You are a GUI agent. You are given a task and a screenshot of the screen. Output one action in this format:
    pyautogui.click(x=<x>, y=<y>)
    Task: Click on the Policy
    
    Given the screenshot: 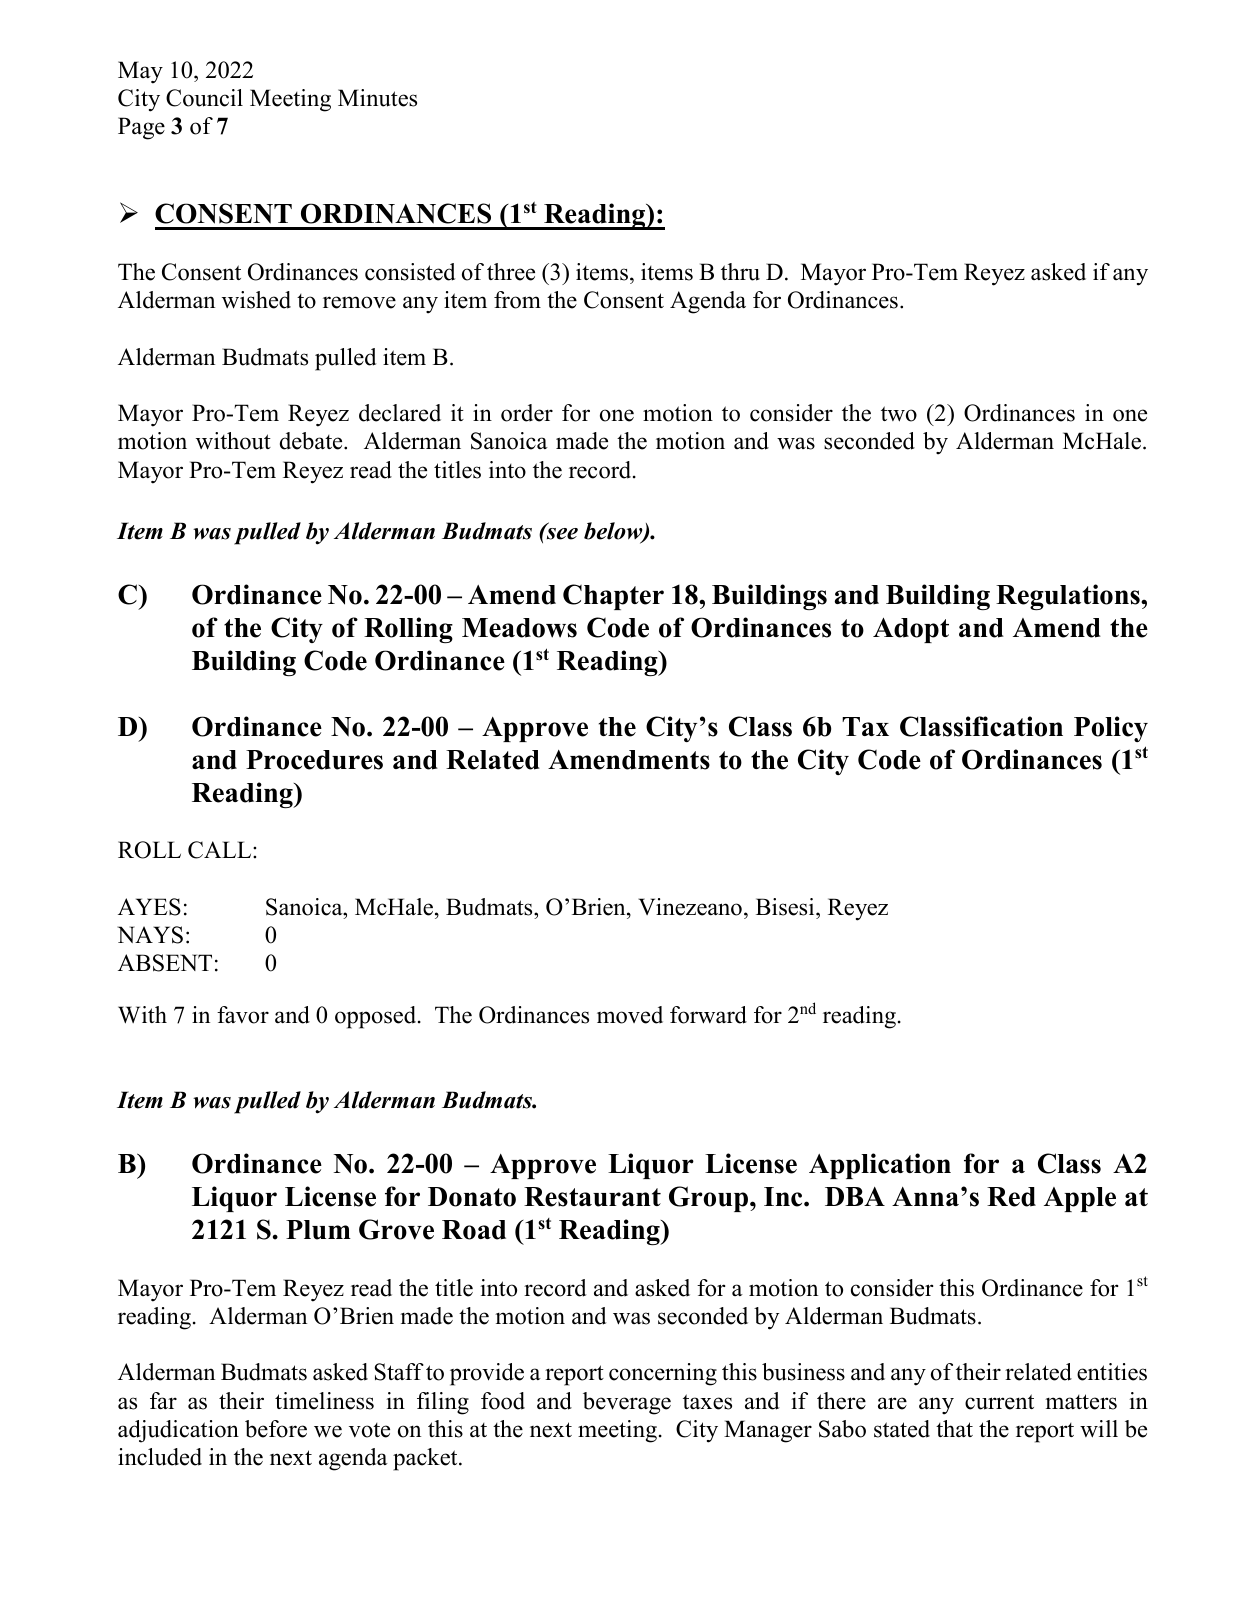 What is the action you would take?
    pyautogui.click(x=1111, y=729)
